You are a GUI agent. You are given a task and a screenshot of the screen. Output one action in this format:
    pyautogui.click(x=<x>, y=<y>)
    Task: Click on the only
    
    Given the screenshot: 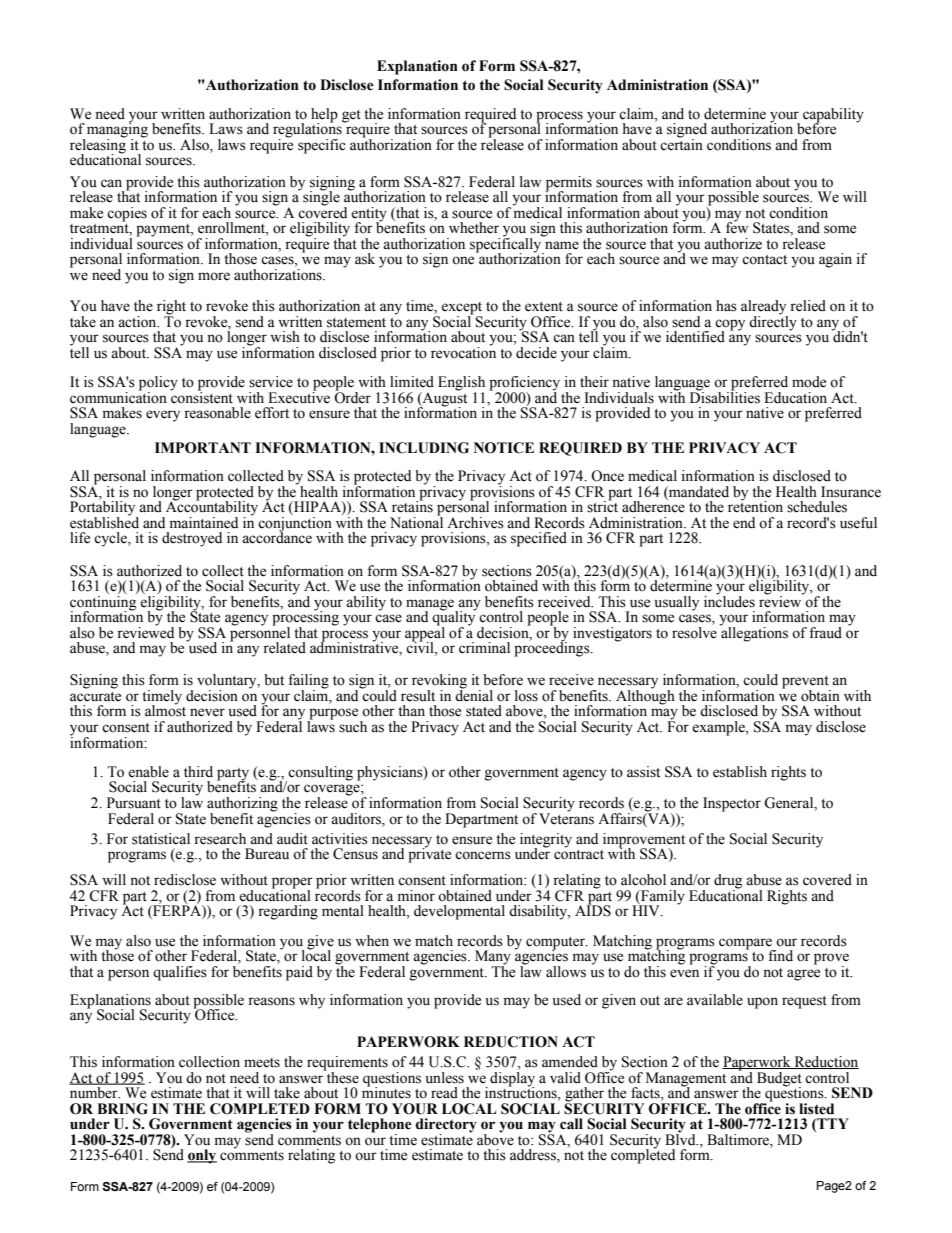 What is the action you would take?
    pyautogui.click(x=202, y=1156)
